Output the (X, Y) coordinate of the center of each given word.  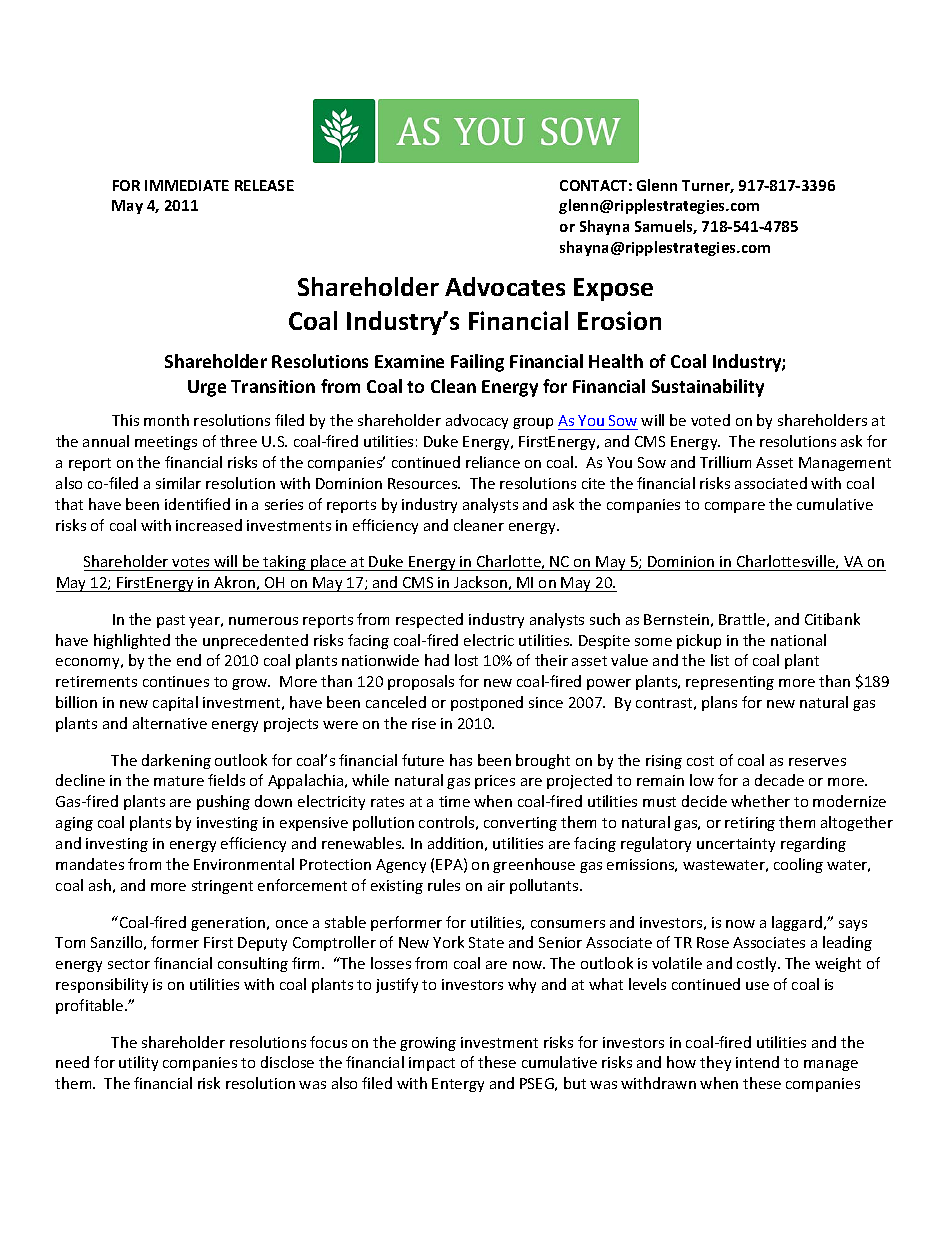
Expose (613, 289)
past (171, 621)
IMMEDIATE (187, 185)
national (798, 640)
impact (432, 1064)
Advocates (505, 286)
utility (138, 1063)
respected (429, 620)
